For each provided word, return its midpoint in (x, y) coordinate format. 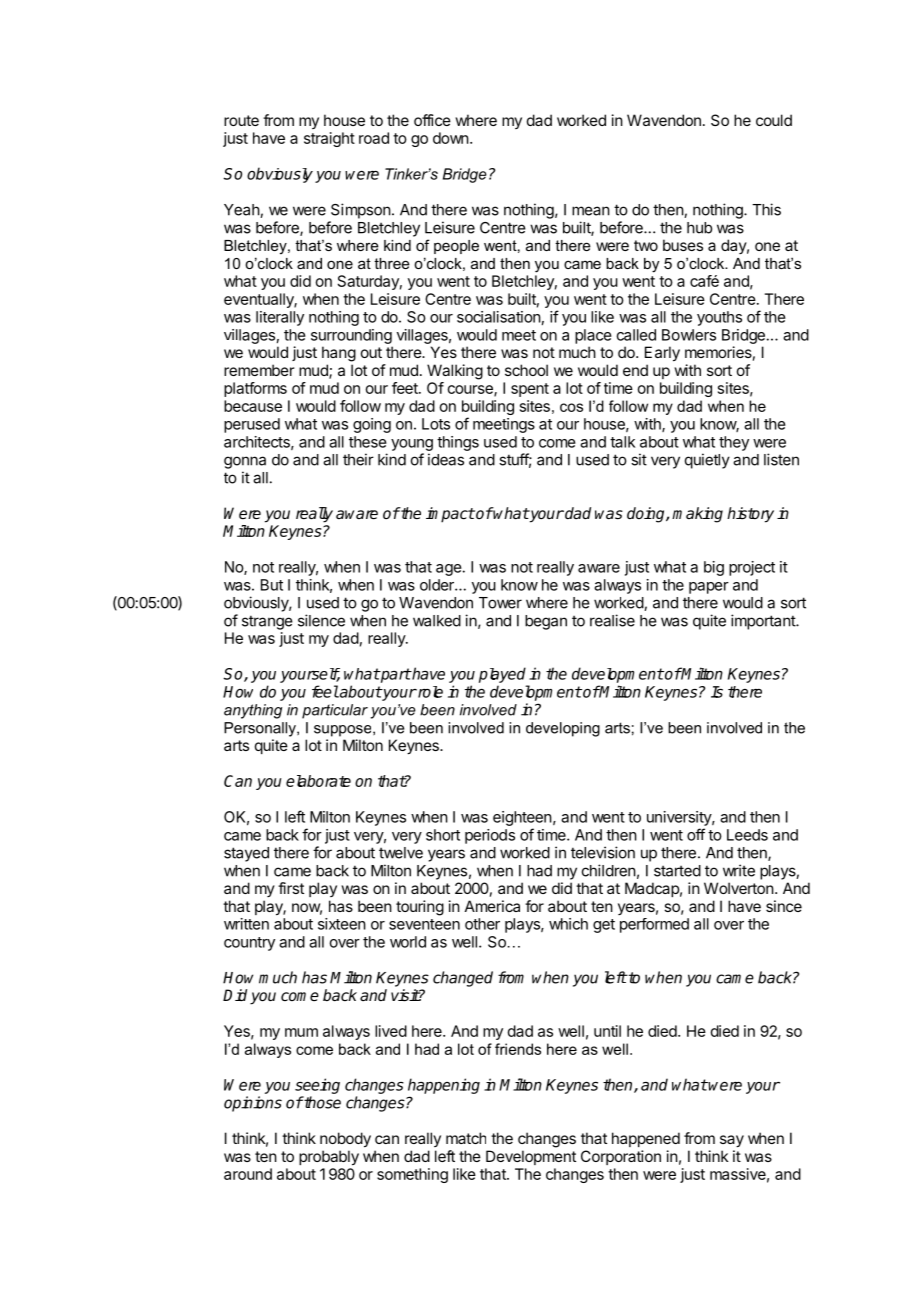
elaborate (318, 781)
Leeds (747, 835)
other (482, 924)
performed (654, 925)
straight (329, 139)
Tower (500, 603)
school (526, 370)
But (272, 585)
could (774, 120)
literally (280, 318)
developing (563, 729)
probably (329, 1158)
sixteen (342, 924)
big (714, 568)
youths (719, 318)
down (451, 138)
